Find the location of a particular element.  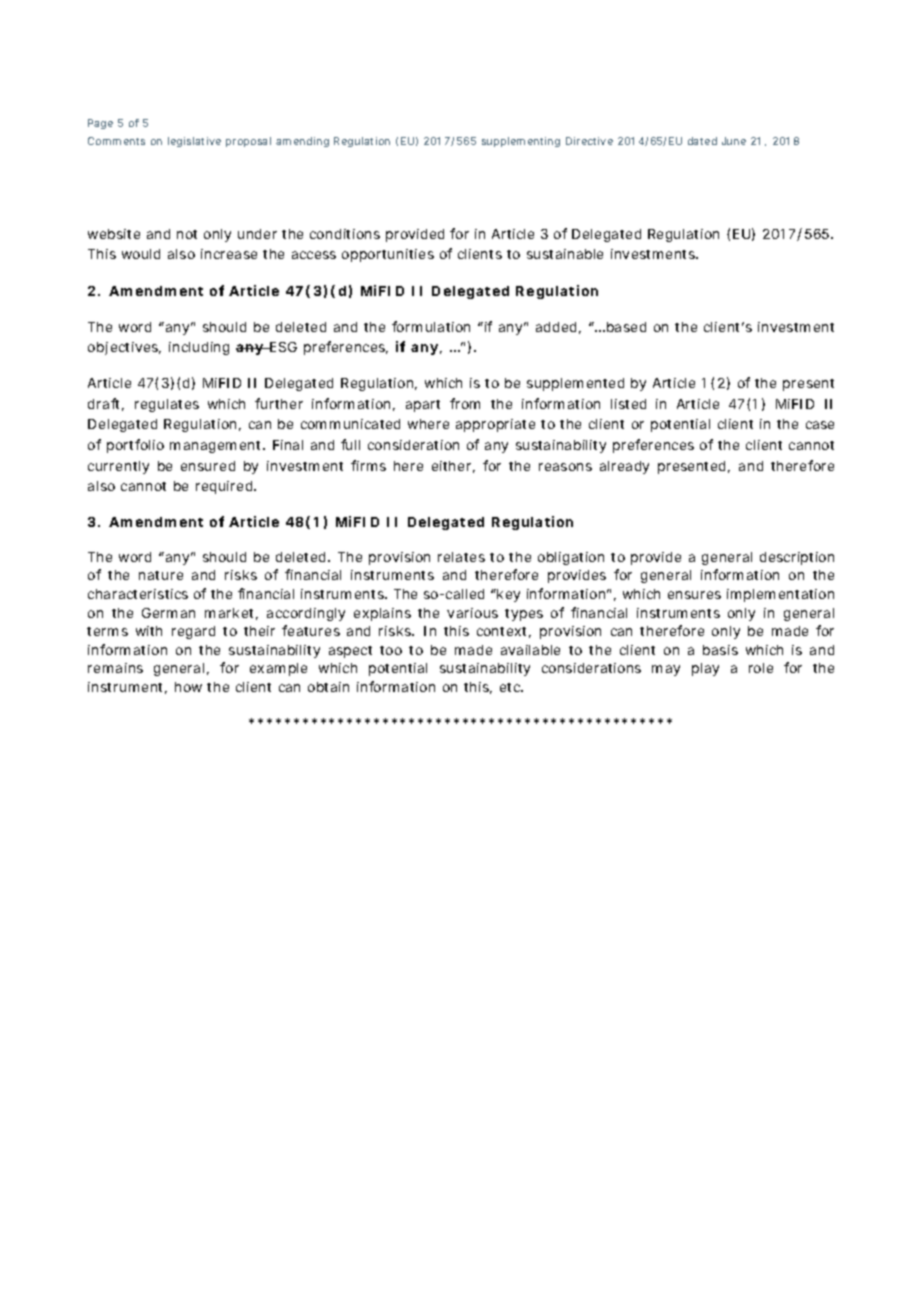

increase is located at coordinates (229, 254).
